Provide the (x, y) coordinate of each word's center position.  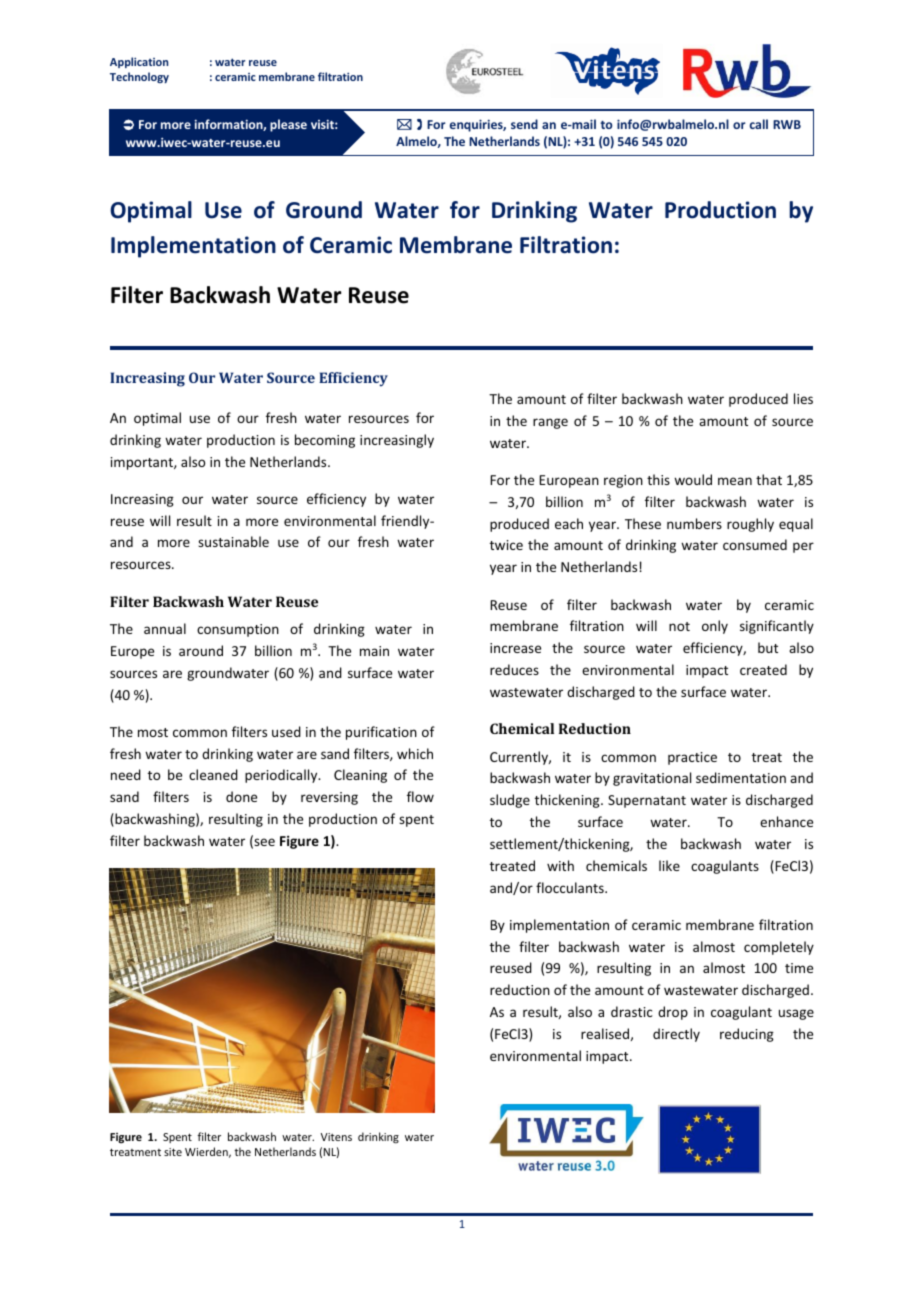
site (173, 1152)
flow (420, 796)
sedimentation (741, 777)
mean (735, 481)
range (550, 423)
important (143, 463)
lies (803, 398)
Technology (139, 77)
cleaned (213, 774)
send (524, 124)
